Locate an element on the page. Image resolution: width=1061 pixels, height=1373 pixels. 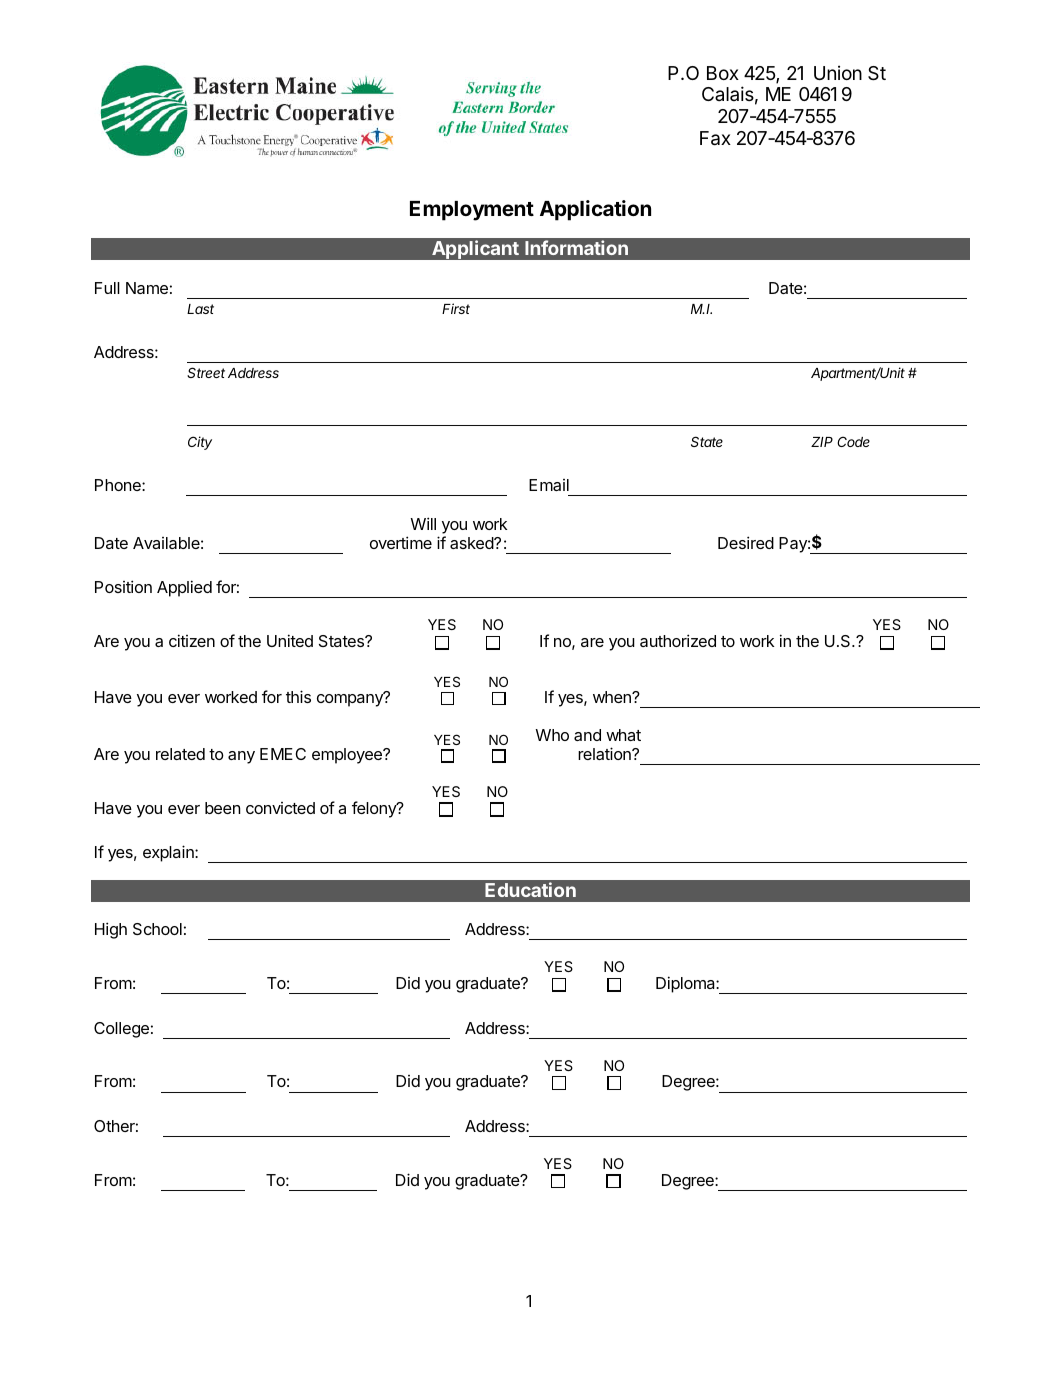
College is located at coordinates (121, 1030).
